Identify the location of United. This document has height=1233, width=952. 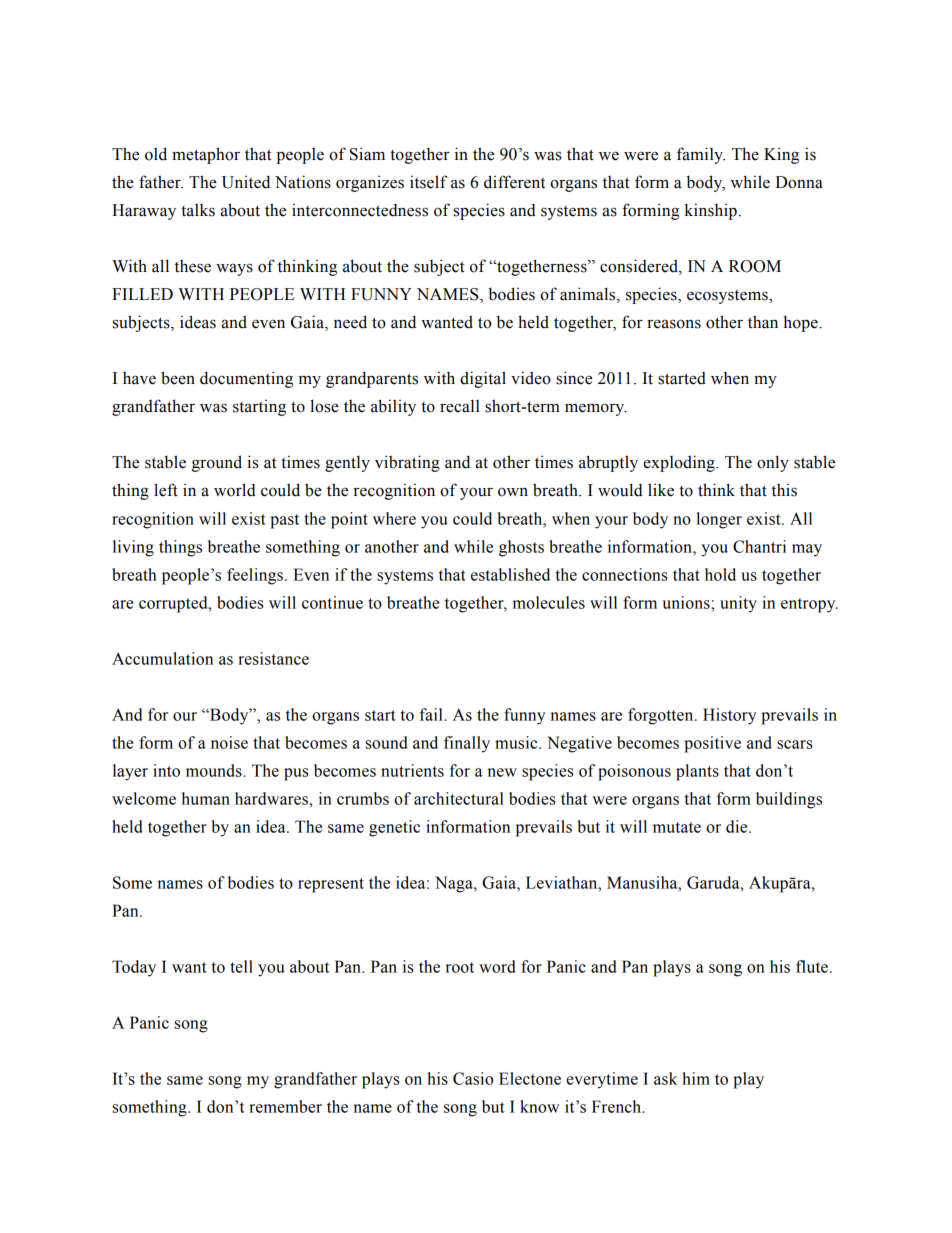
(246, 182).
